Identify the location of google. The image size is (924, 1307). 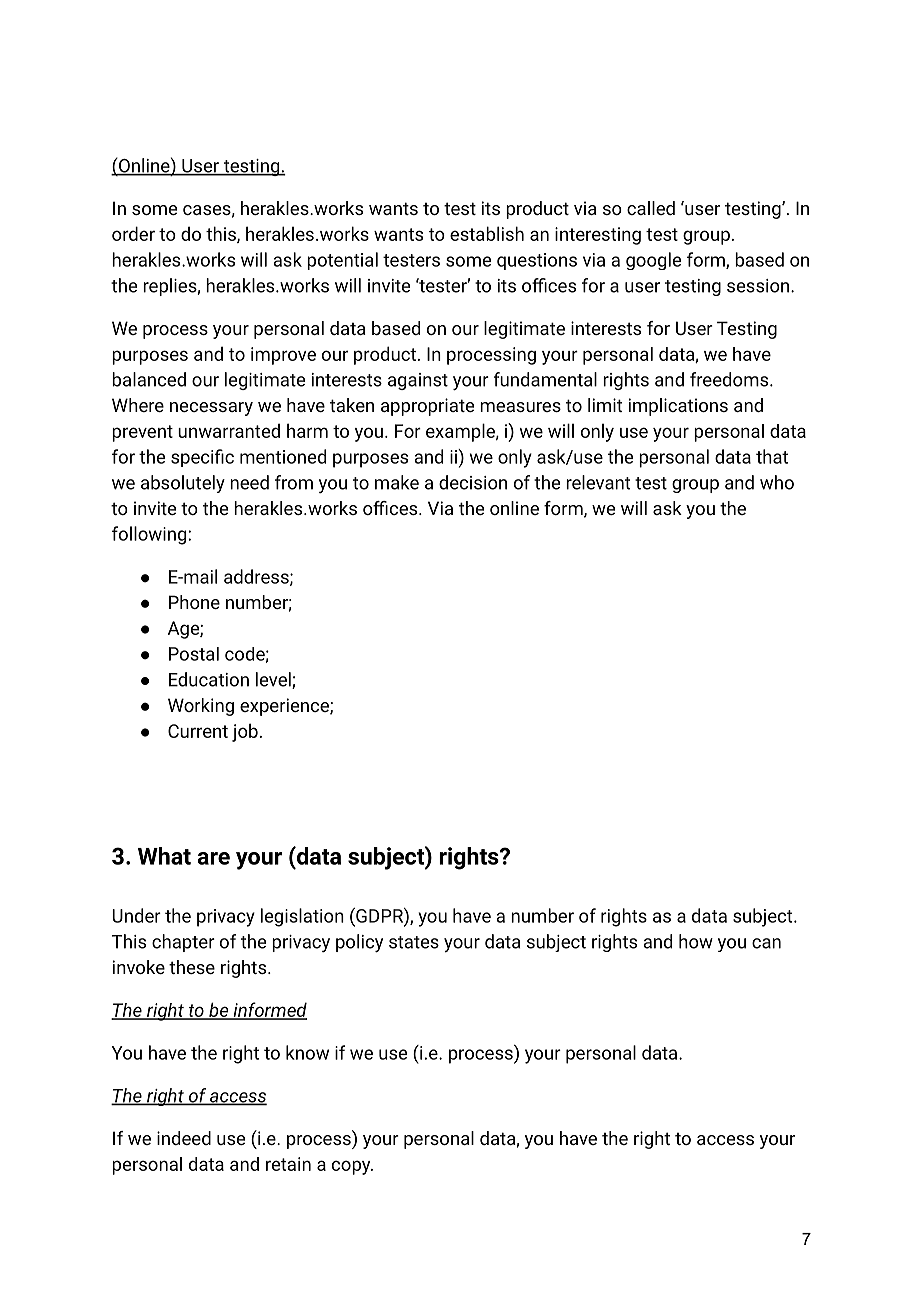
(653, 261).
